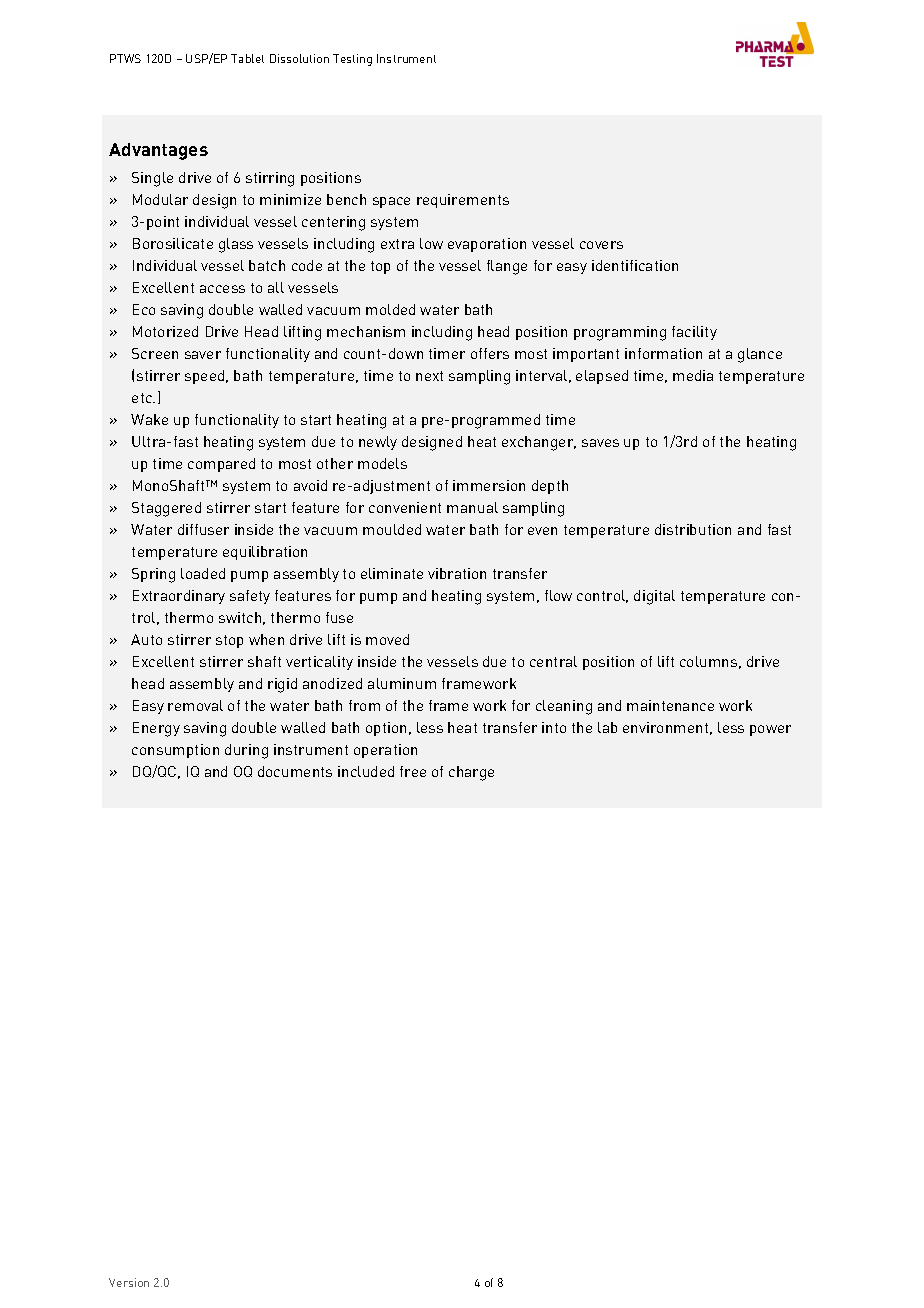  What do you see at coordinates (175, 751) in the page?
I see `consumption` at bounding box center [175, 751].
